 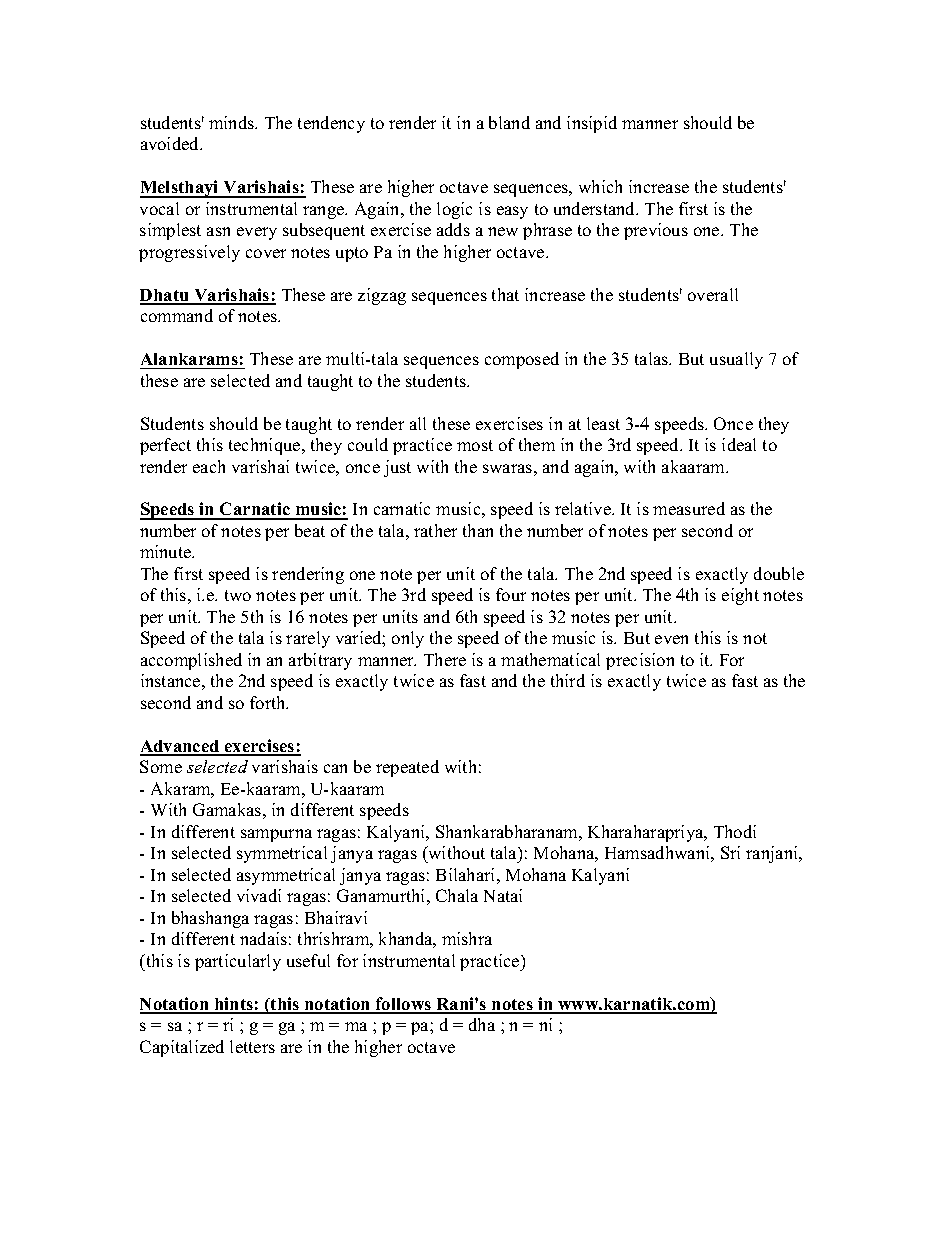 What do you see at coordinates (730, 852) in the document?
I see `Sri` at bounding box center [730, 852].
